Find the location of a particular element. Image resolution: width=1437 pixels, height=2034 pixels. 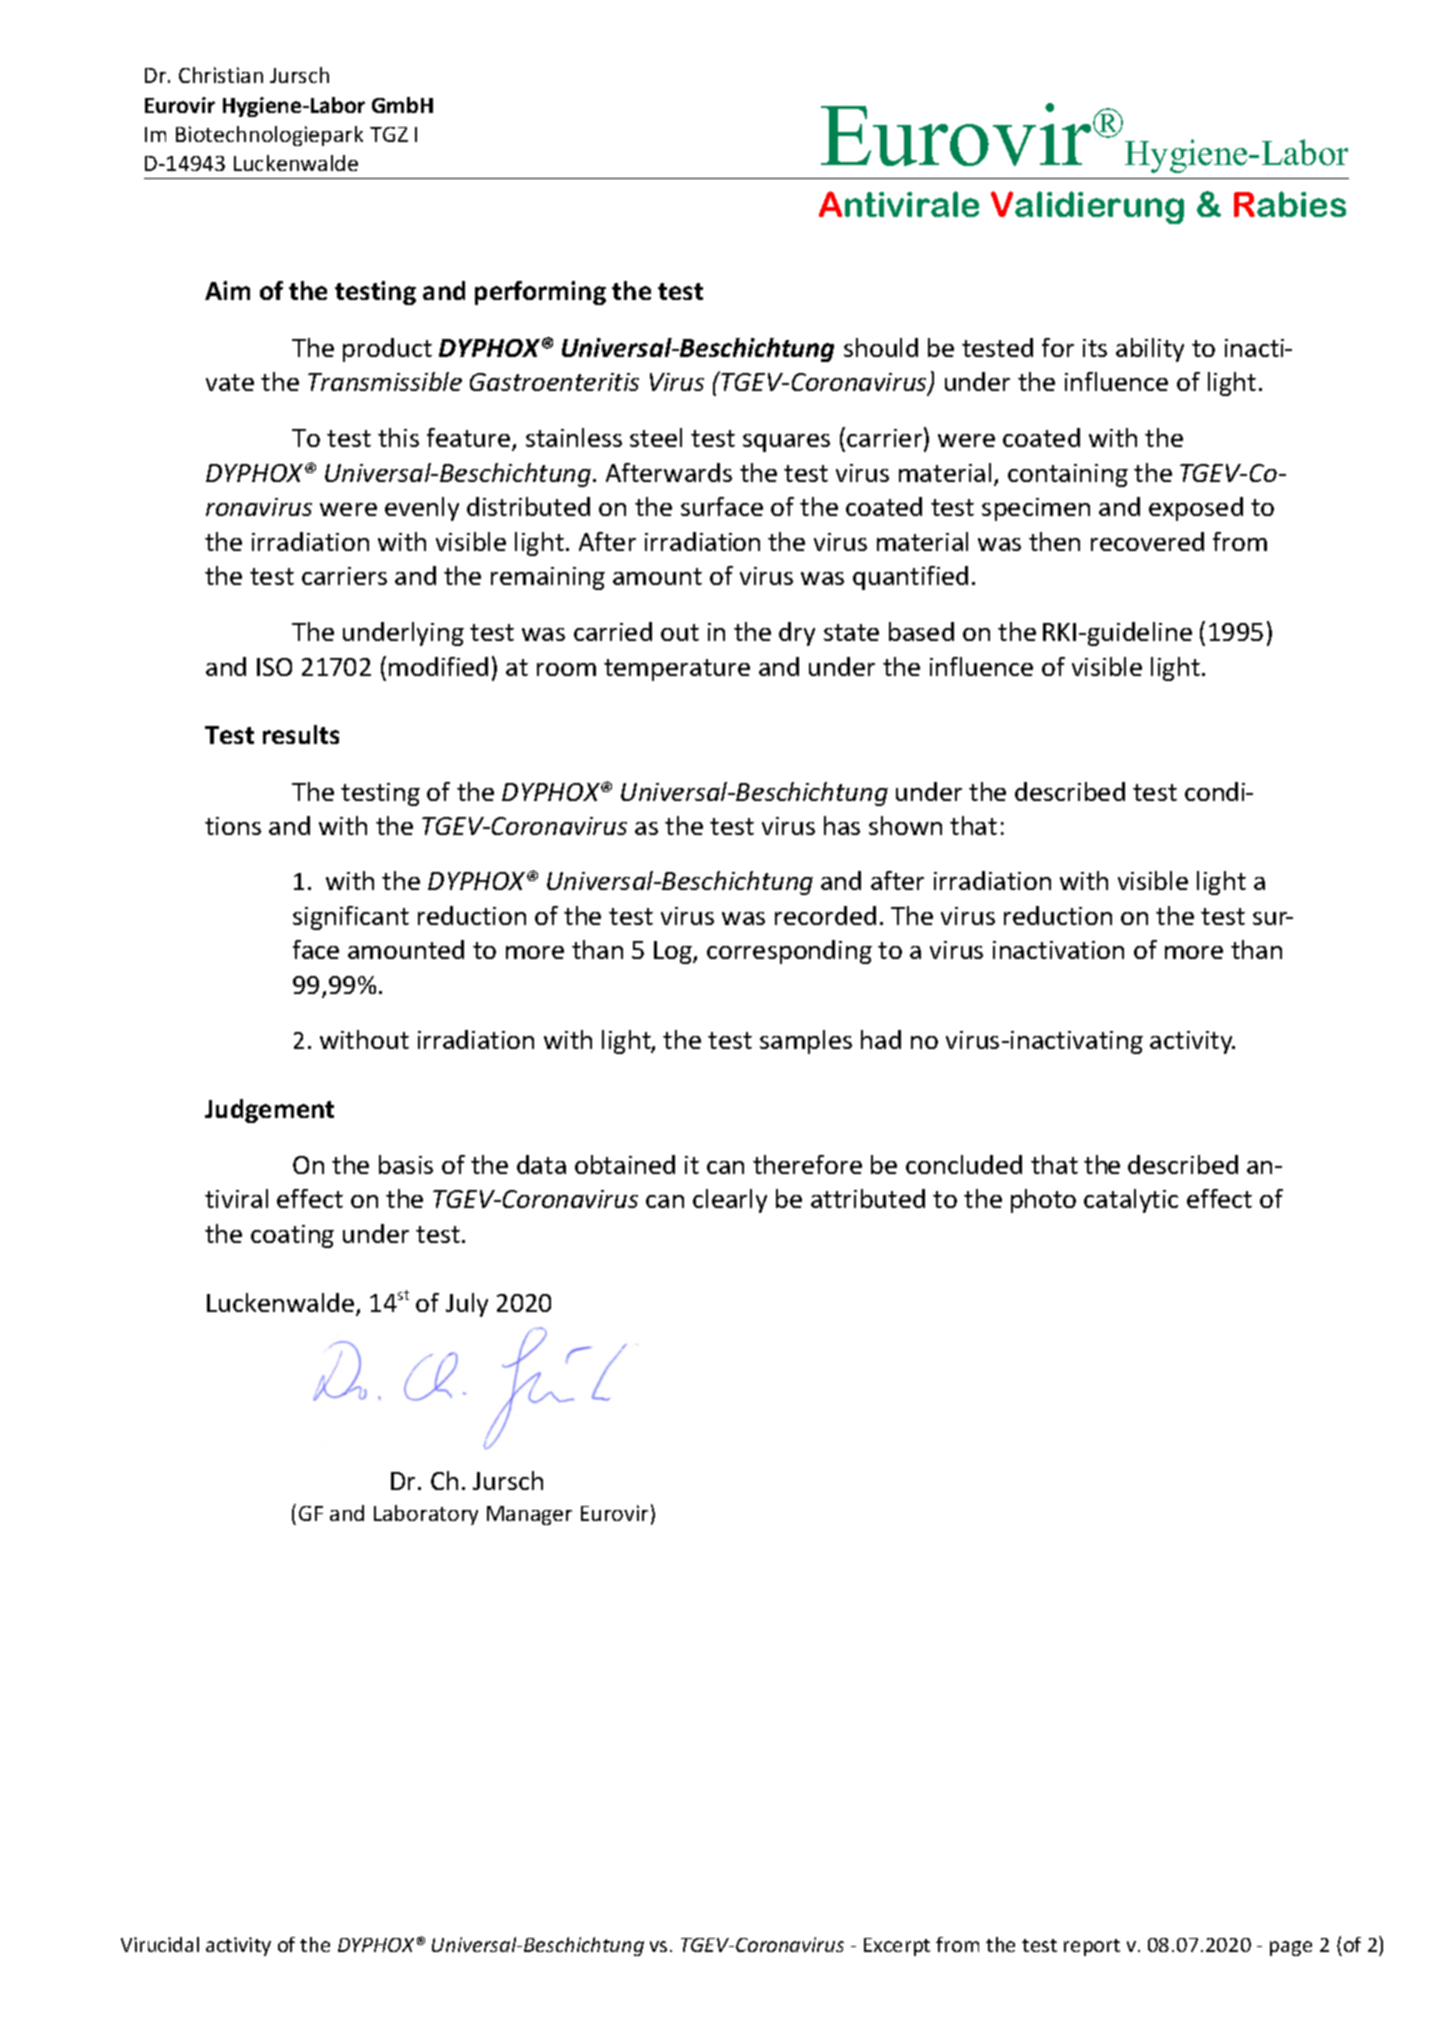

report is located at coordinates (1092, 1947).
